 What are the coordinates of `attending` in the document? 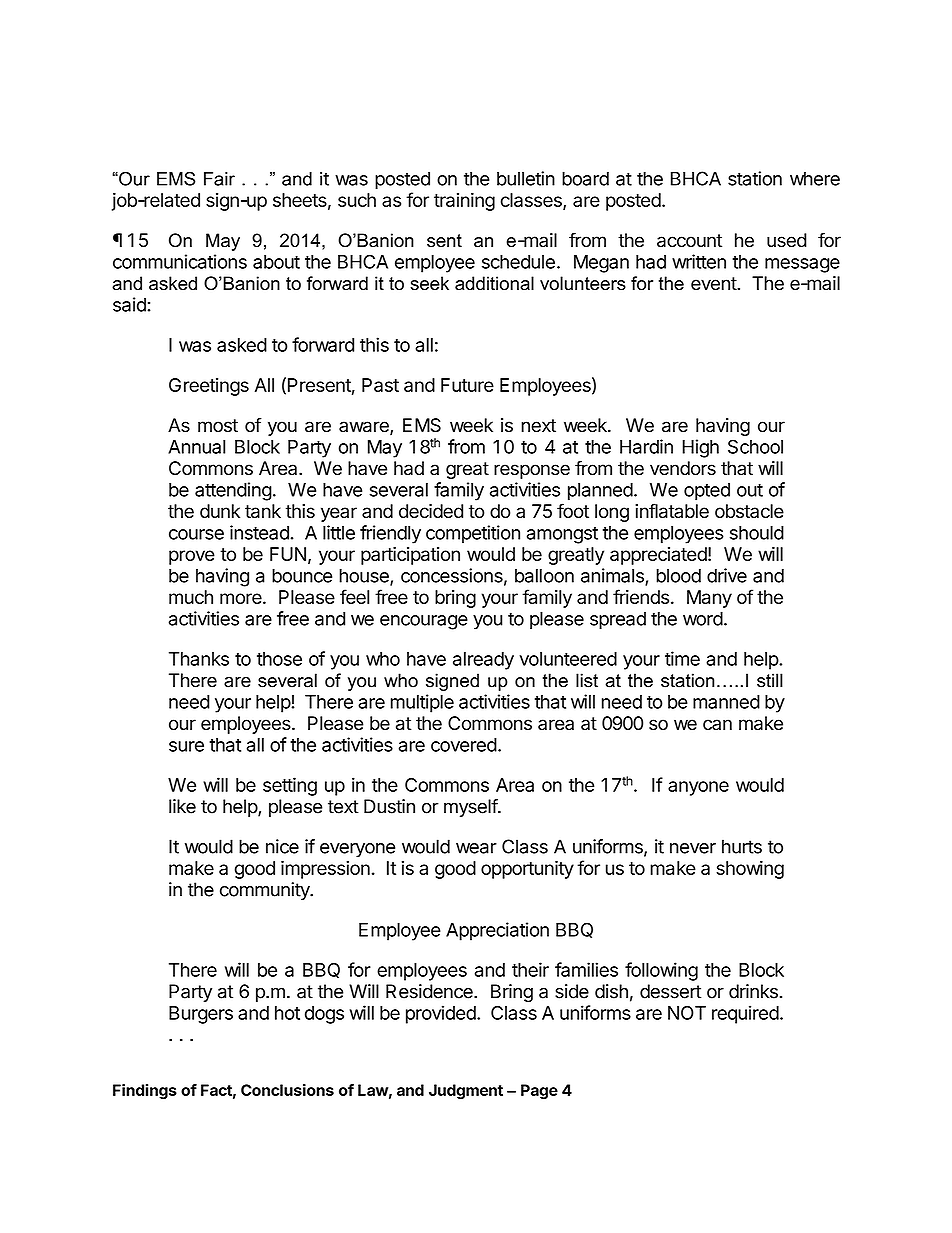 It's located at (233, 491).
